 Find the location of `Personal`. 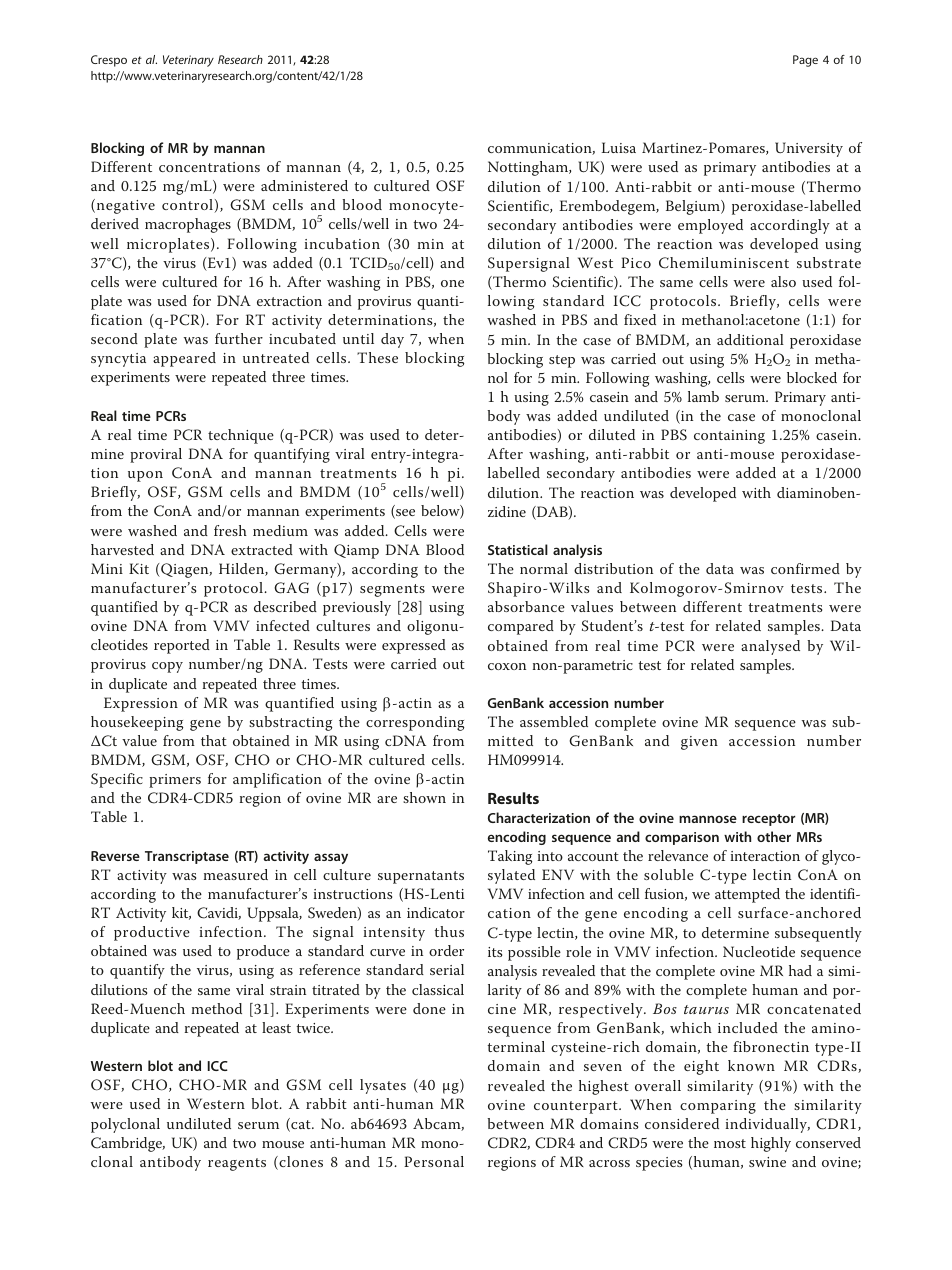

Personal is located at coordinates (434, 1161).
